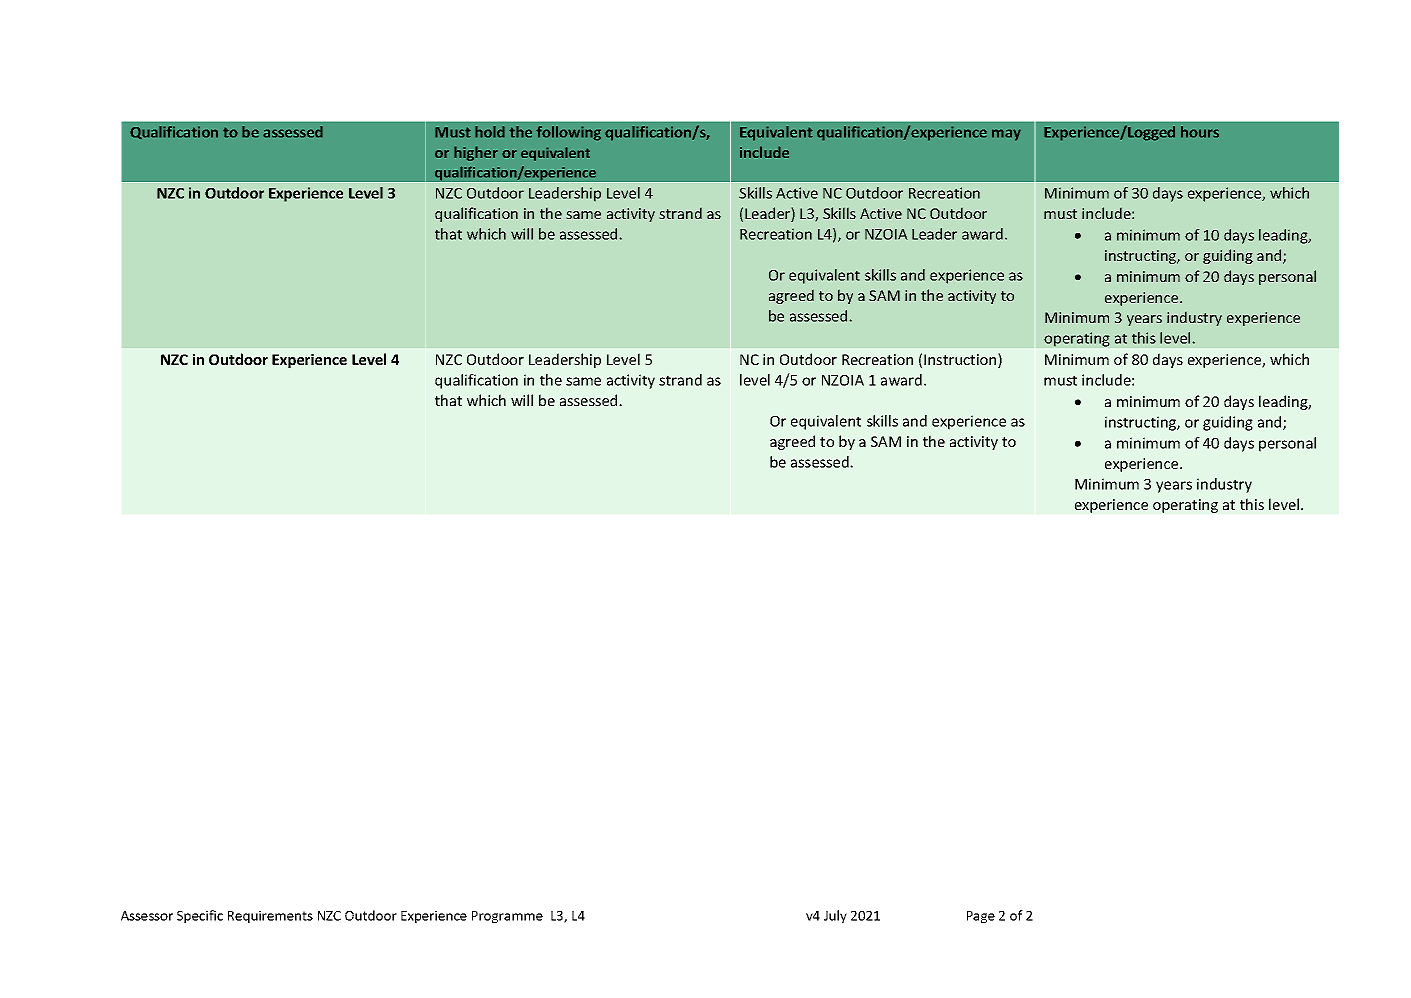 This image has width=1411, height=998. Describe the element at coordinates (981, 917) in the image. I see `Page` at that location.
